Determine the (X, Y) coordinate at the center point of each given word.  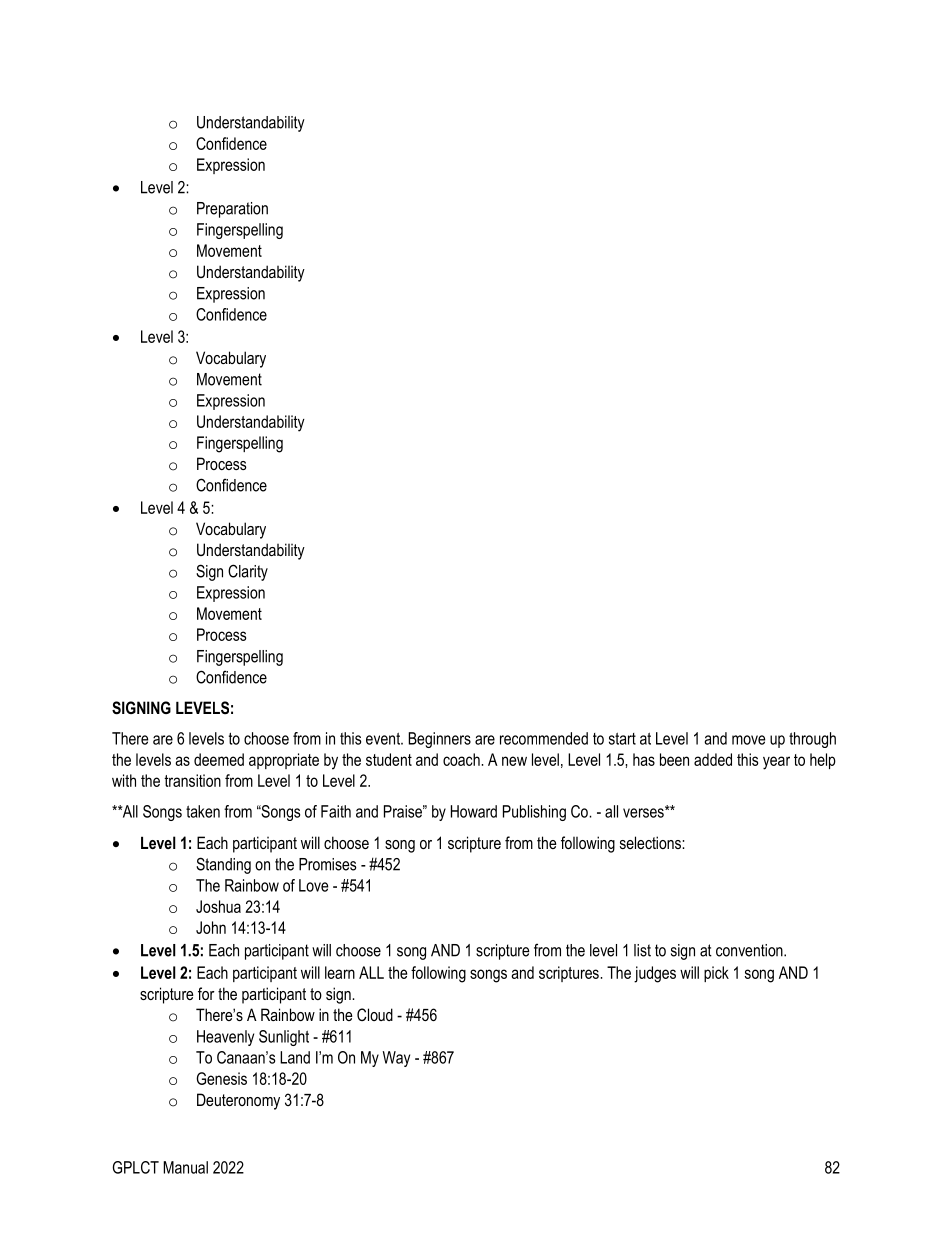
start (622, 739)
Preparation (232, 210)
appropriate (284, 761)
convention (750, 950)
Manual (185, 1167)
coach (462, 759)
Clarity (248, 572)
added (713, 759)
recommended (544, 738)
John (211, 927)
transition (192, 780)
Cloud (375, 1014)
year (776, 763)
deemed (219, 759)
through (812, 740)
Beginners (439, 740)
